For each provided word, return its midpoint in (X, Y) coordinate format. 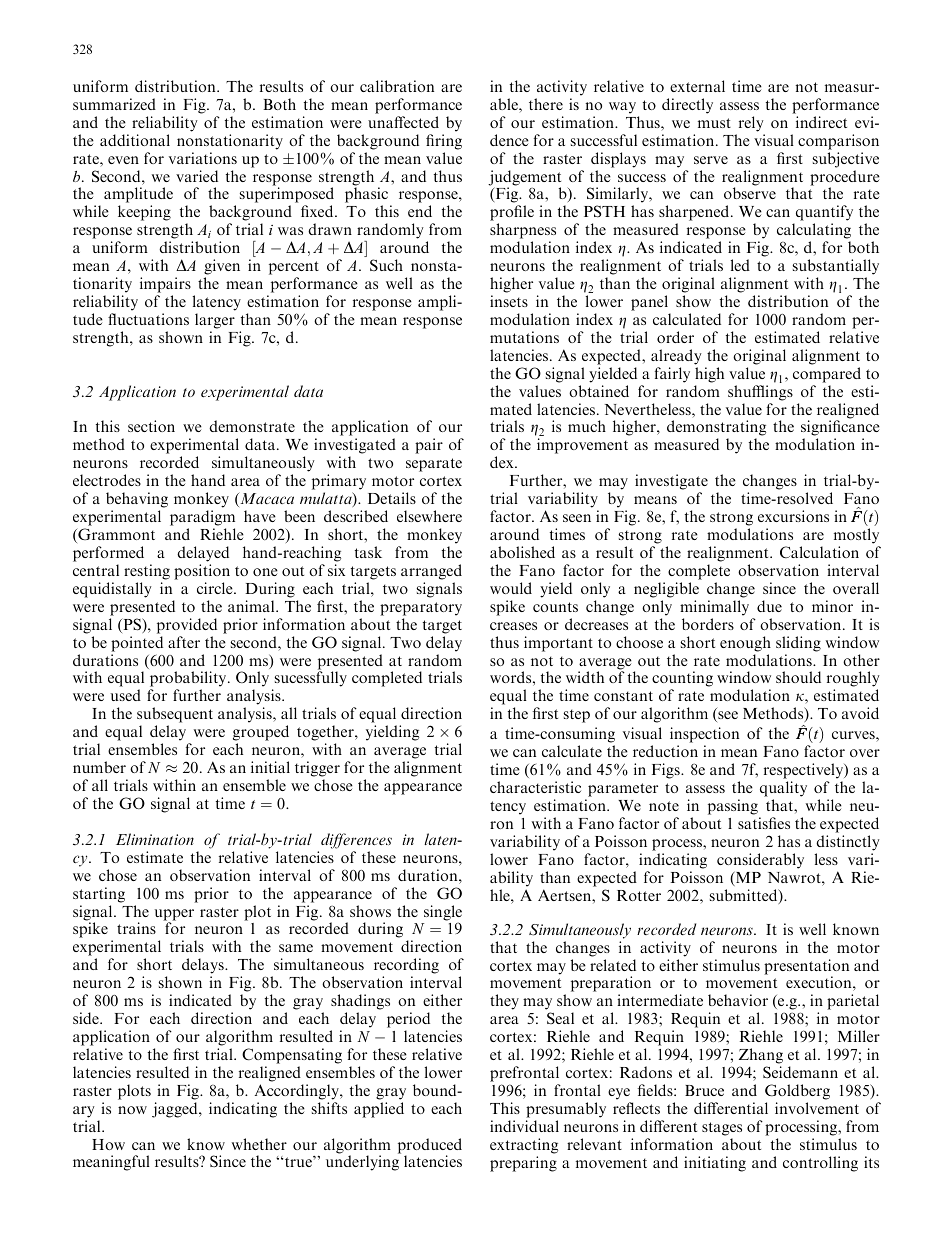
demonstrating (716, 429)
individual (524, 1126)
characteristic (535, 787)
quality (783, 789)
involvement (817, 1108)
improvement (582, 446)
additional (135, 140)
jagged (176, 1110)
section (151, 426)
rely (751, 124)
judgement (524, 179)
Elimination (155, 839)
